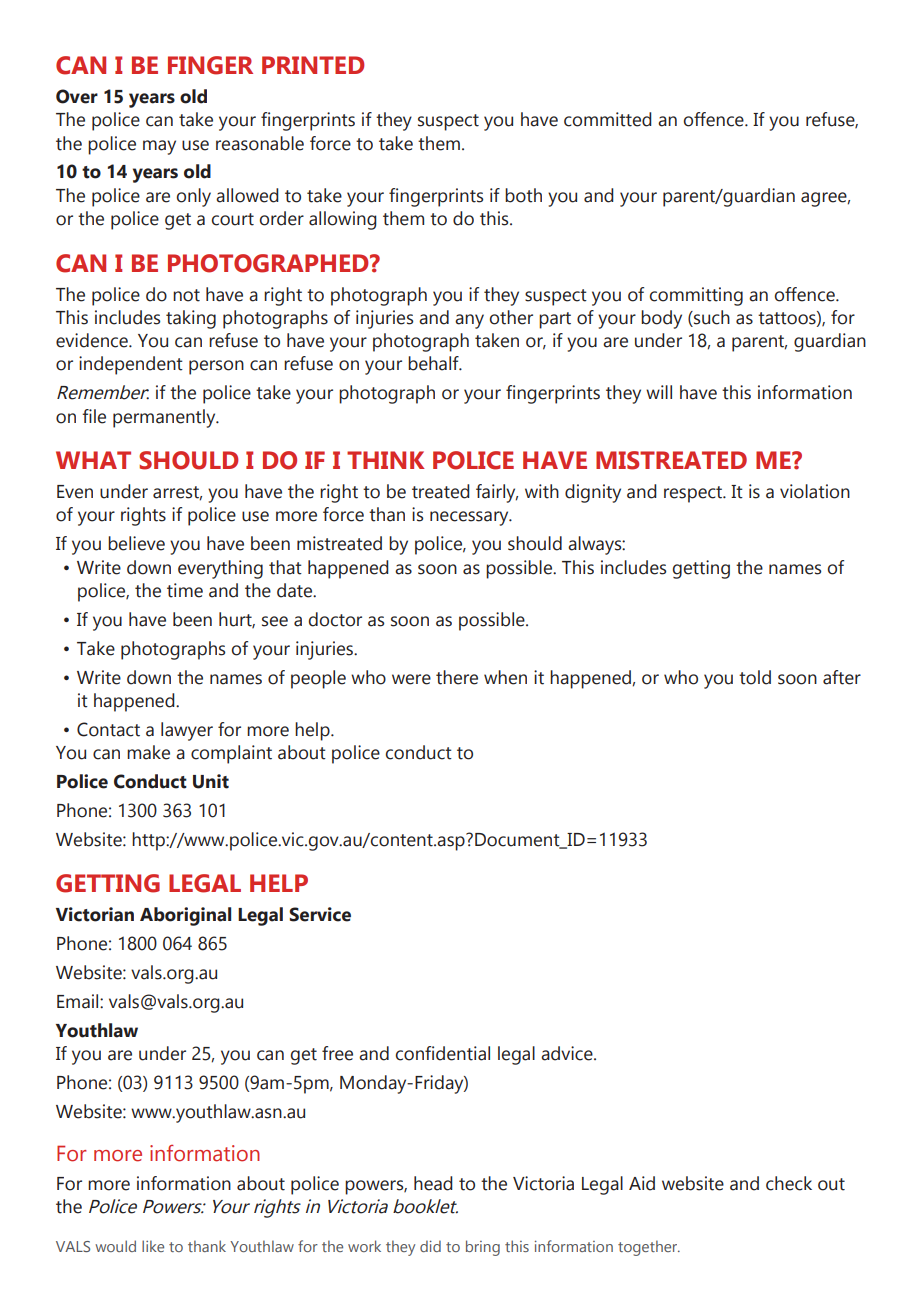  I want to click on both, so click(523, 195).
